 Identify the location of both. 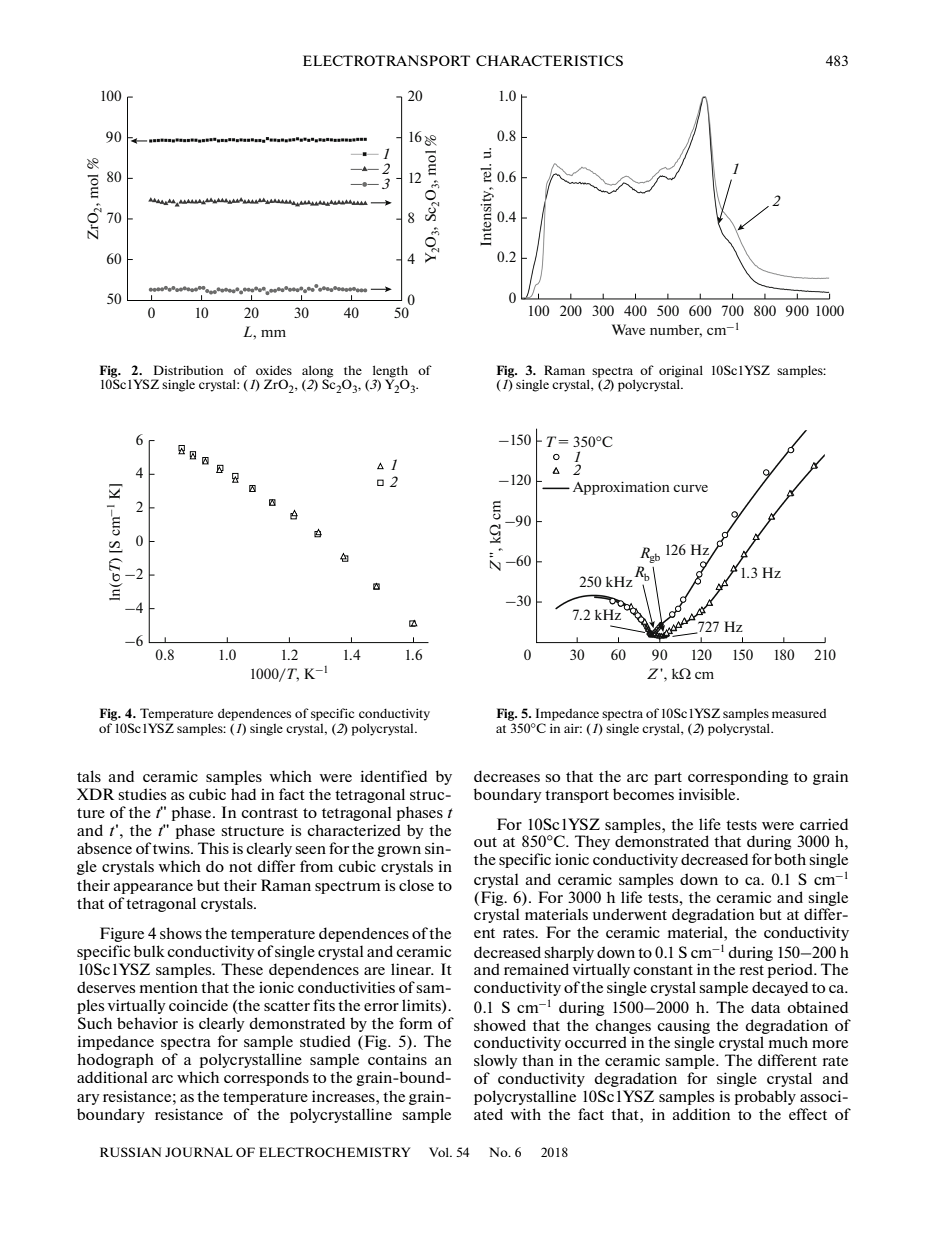
(790, 859).
